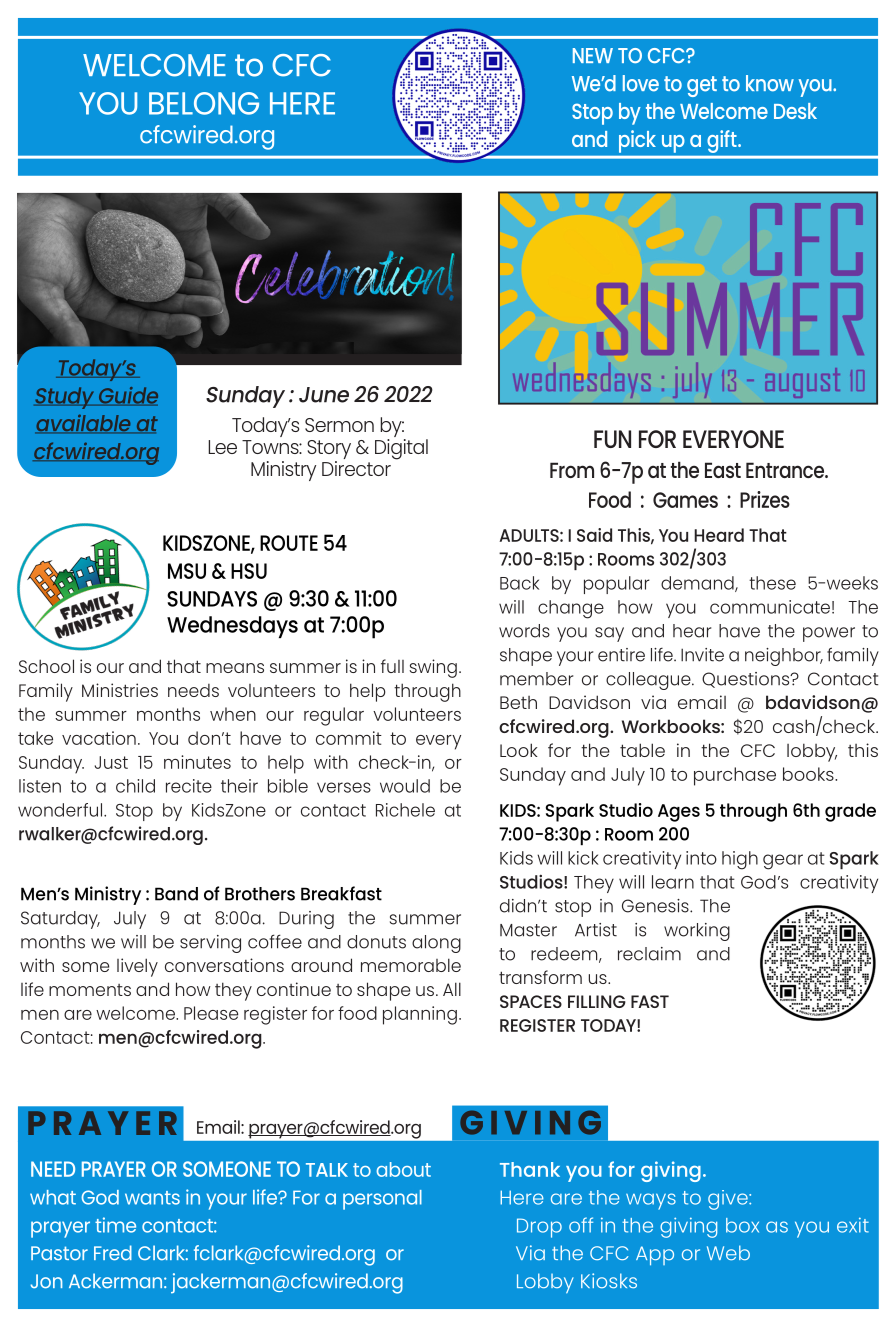  I want to click on Questions, so click(747, 680).
